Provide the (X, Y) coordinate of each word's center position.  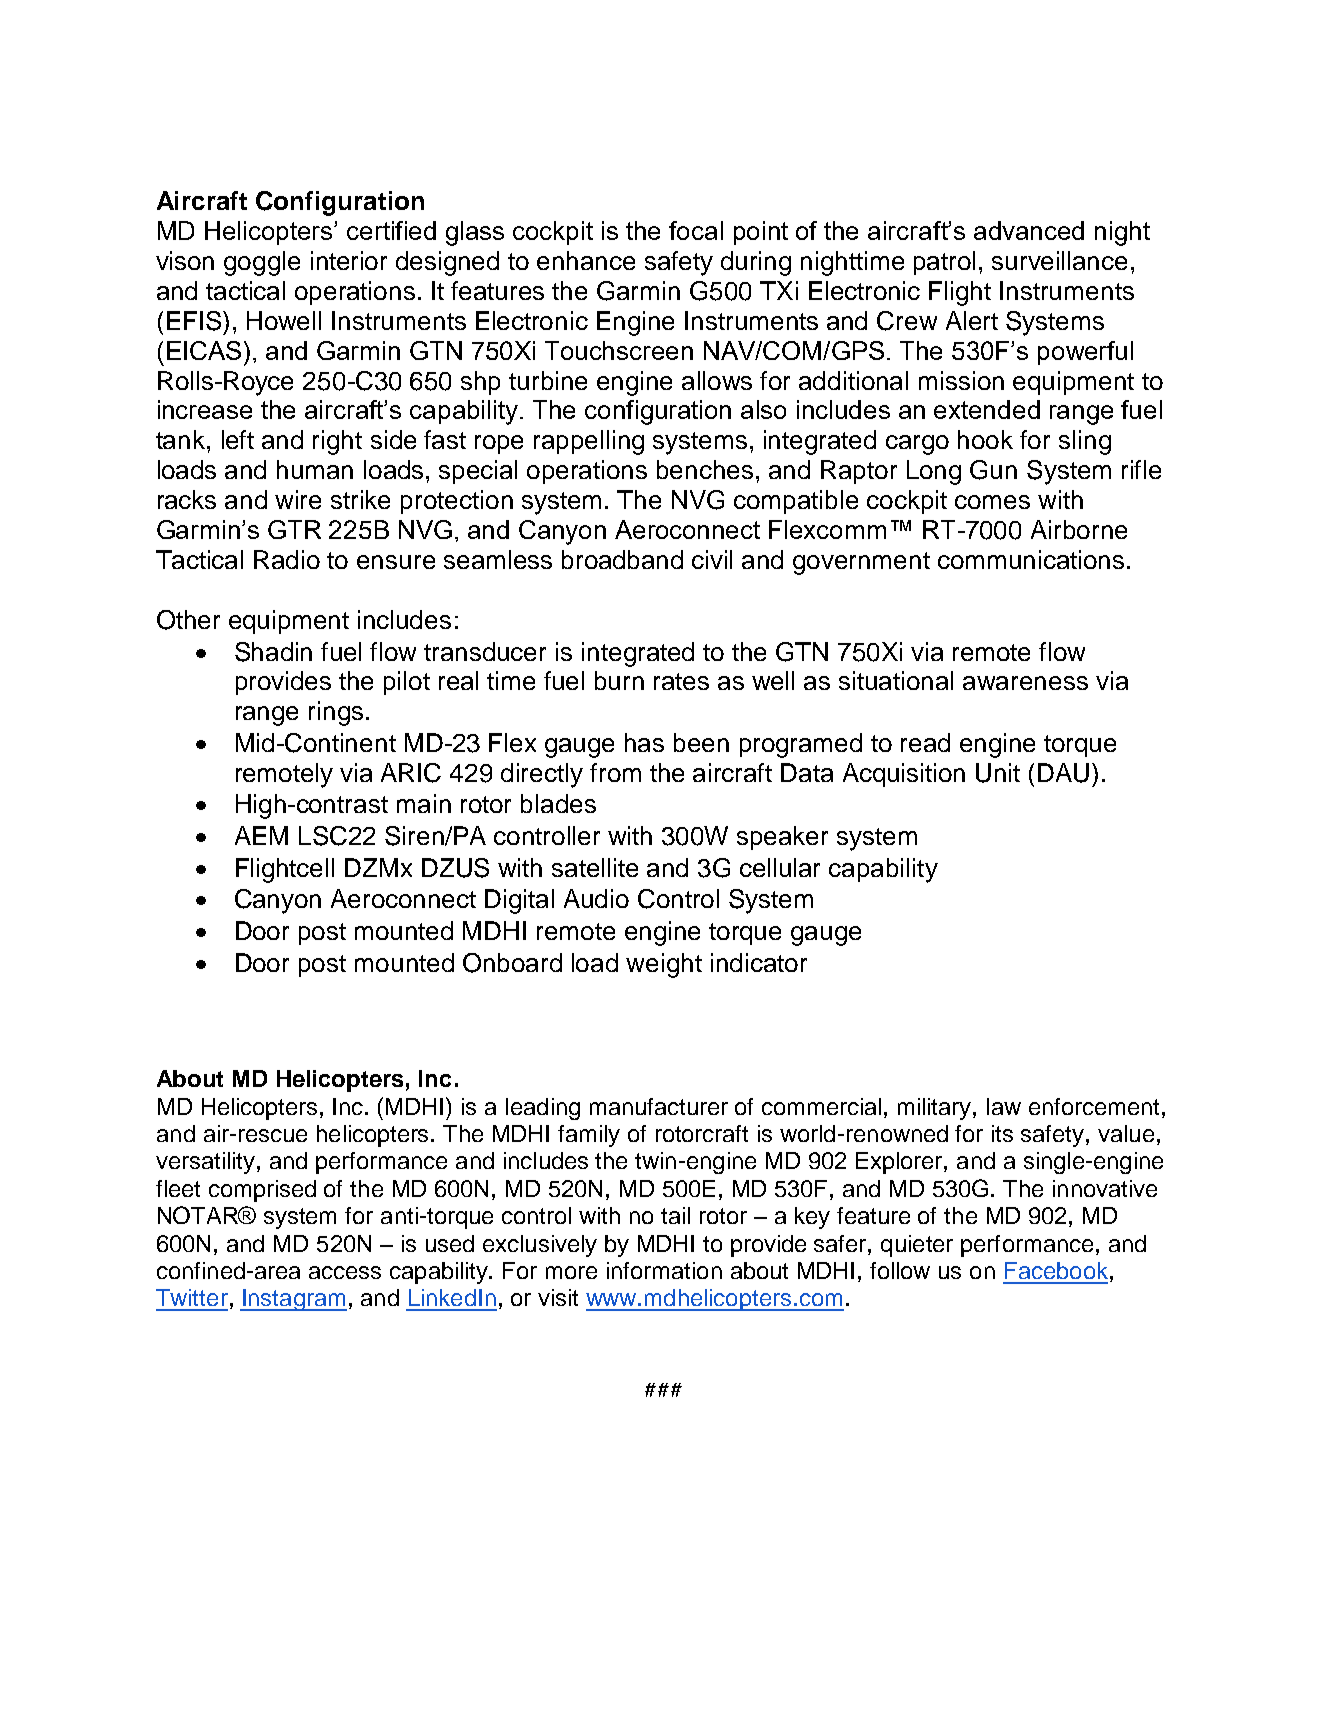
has (644, 742)
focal (696, 230)
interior (349, 260)
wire (298, 499)
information (664, 1270)
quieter (917, 1246)
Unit (998, 773)
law (1004, 1106)
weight (664, 965)
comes (992, 502)
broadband (622, 559)
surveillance (1059, 260)
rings (336, 713)
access (345, 1272)
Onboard (512, 963)
